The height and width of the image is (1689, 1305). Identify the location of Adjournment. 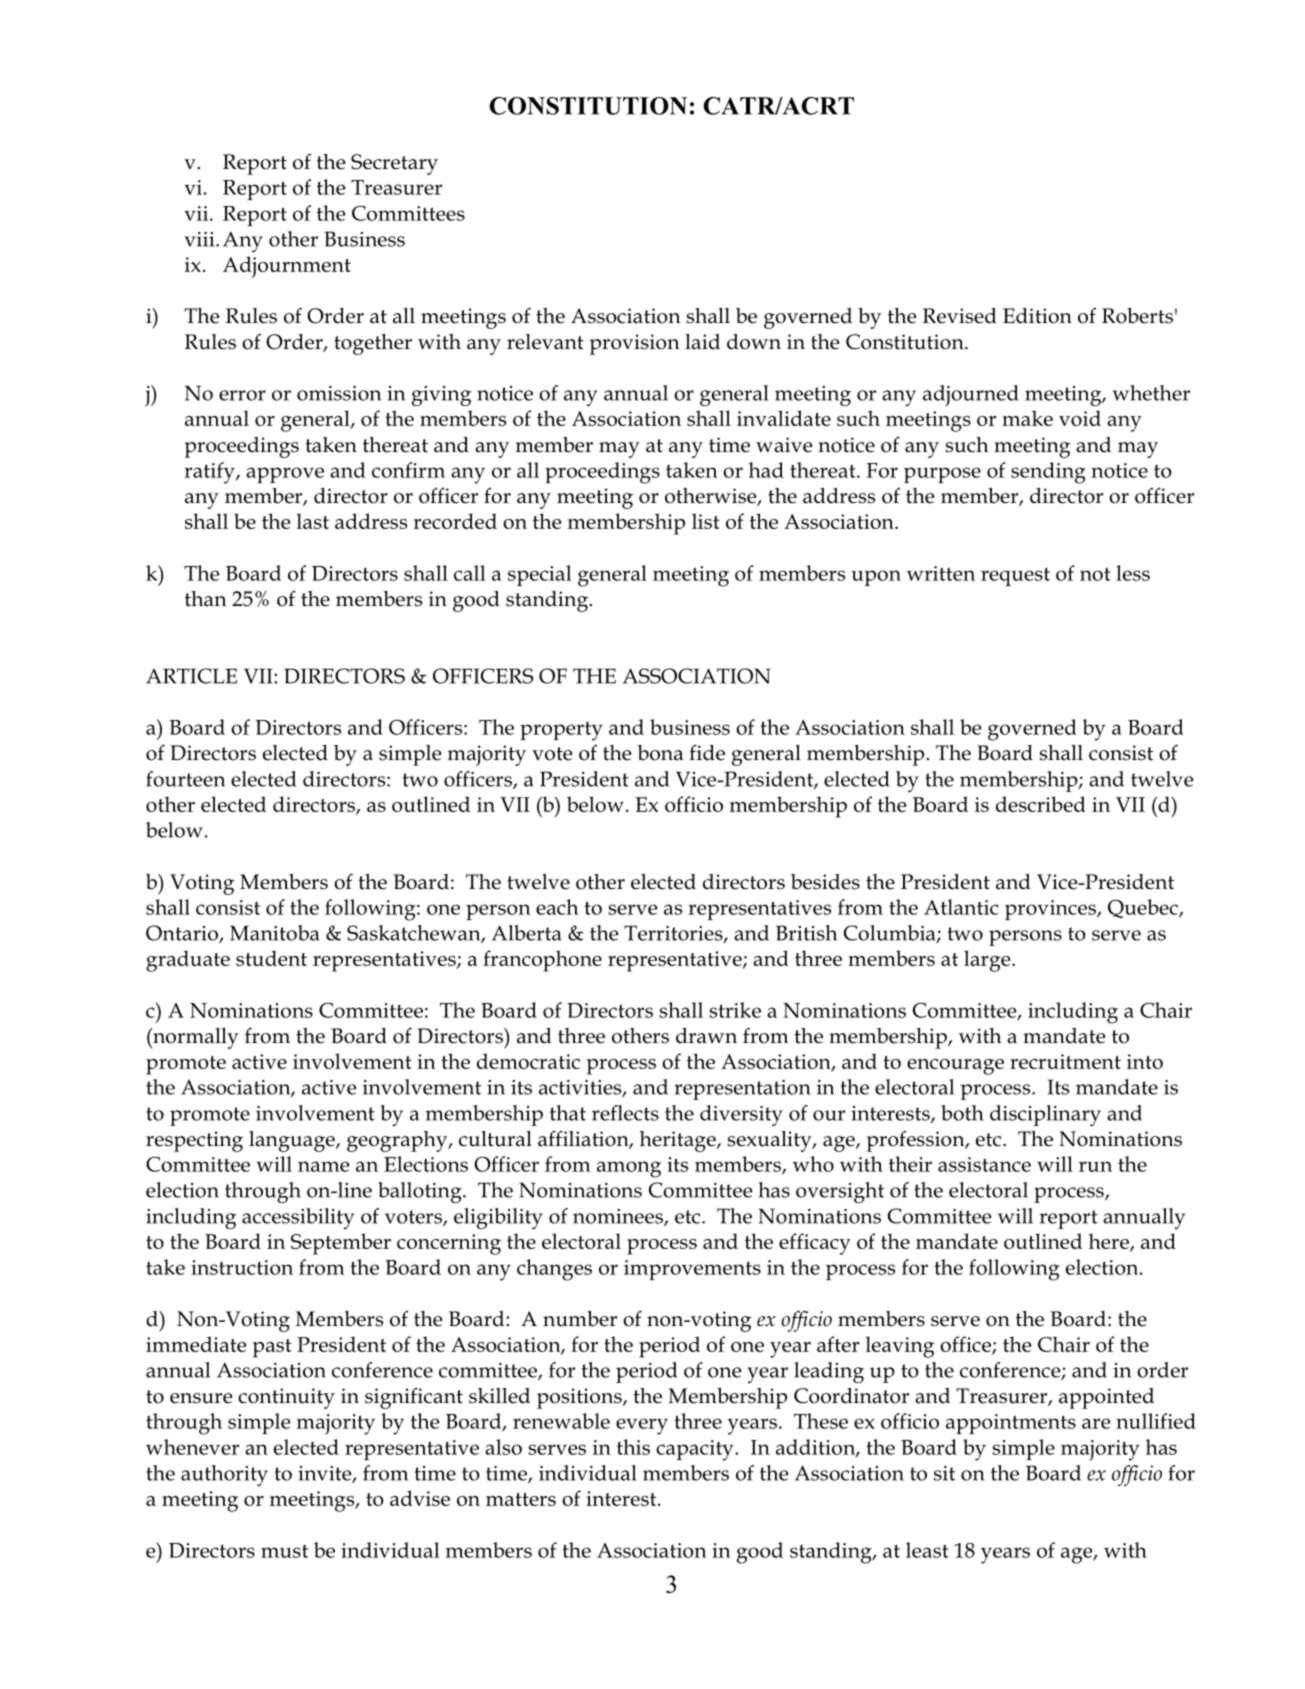
(287, 267).
